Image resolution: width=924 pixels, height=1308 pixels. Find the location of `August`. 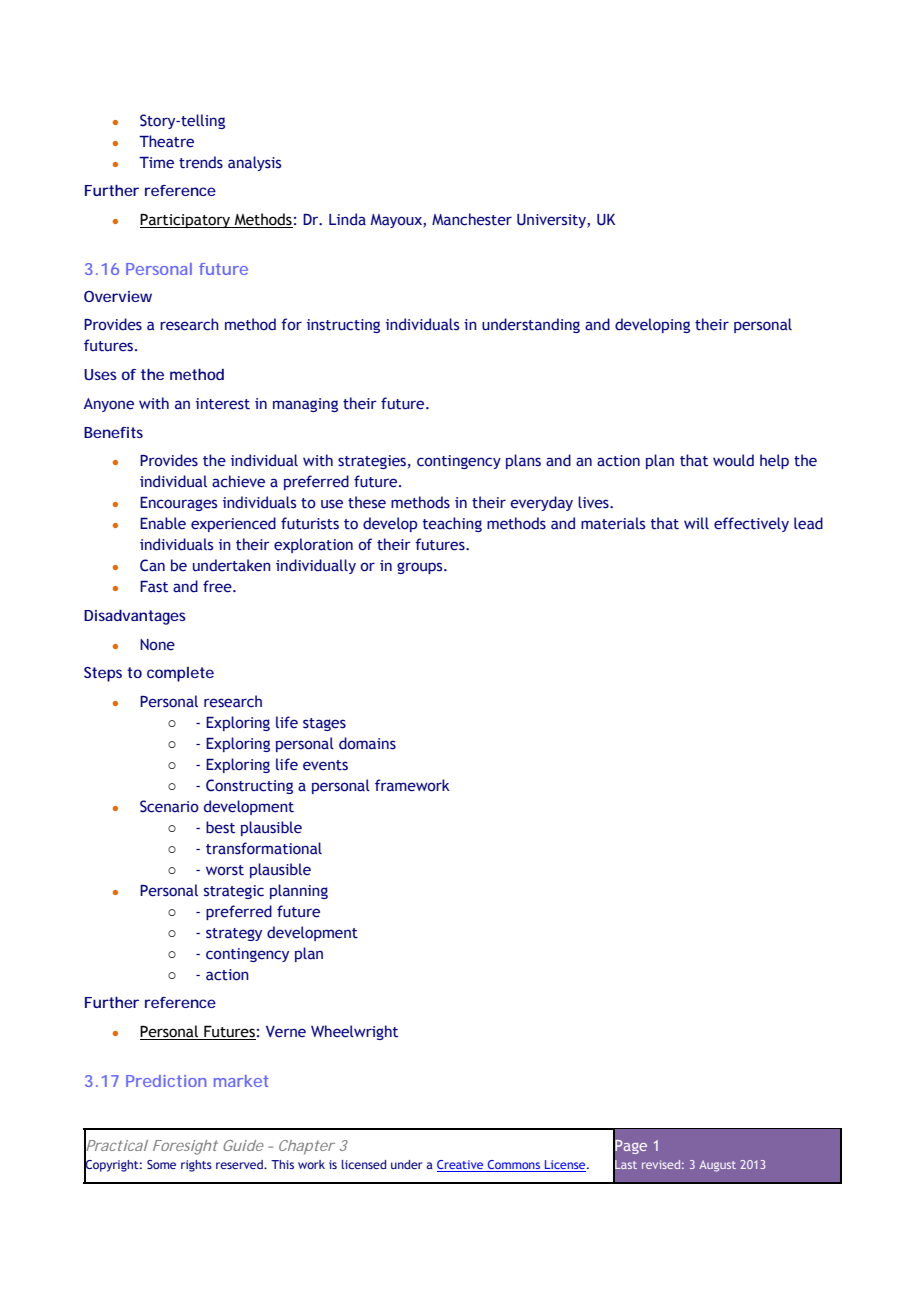

August is located at coordinates (717, 1166).
